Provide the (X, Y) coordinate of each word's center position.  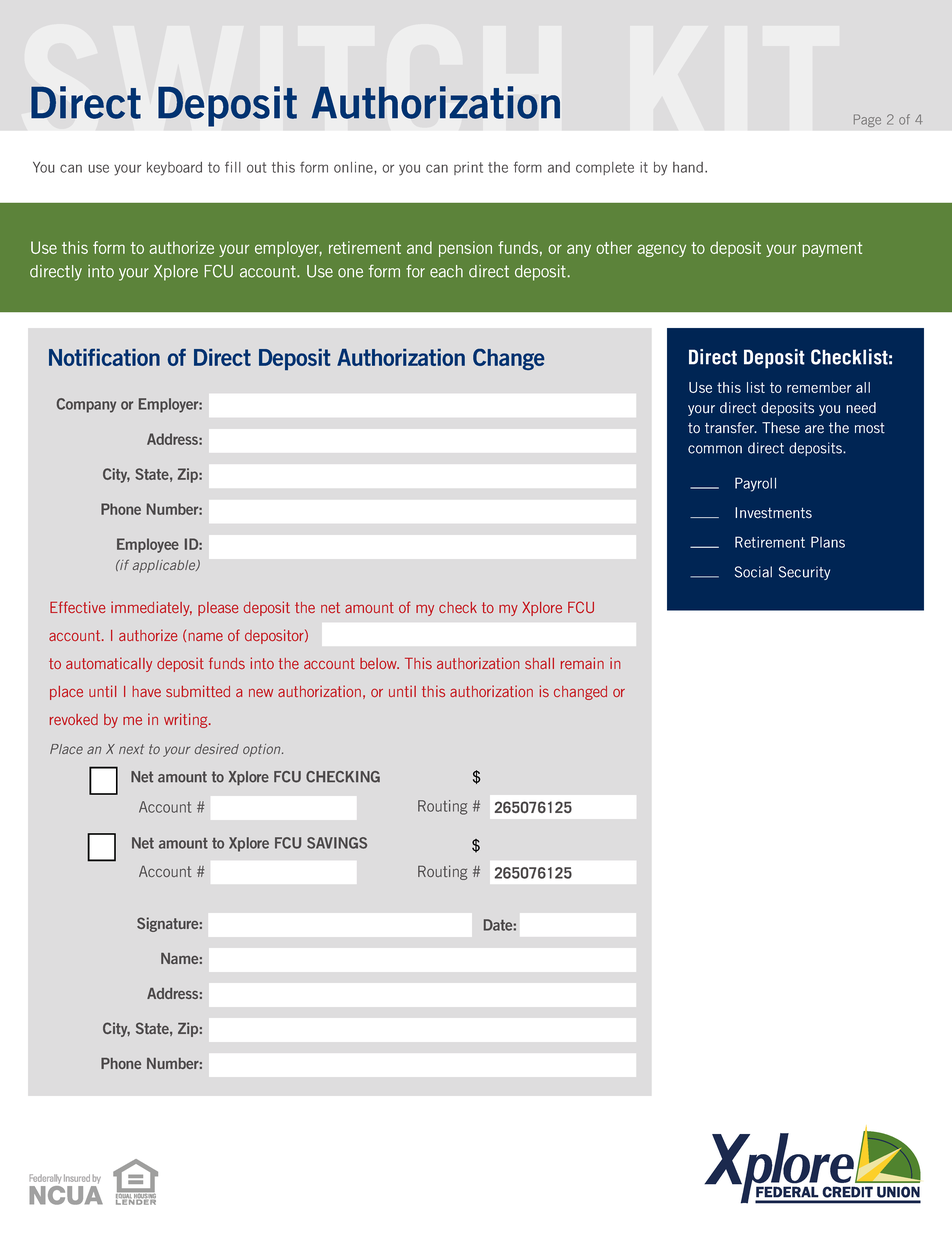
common (715, 449)
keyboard (174, 169)
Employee (148, 545)
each (446, 271)
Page (867, 120)
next (131, 749)
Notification (104, 357)
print (468, 168)
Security (804, 573)
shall (539, 663)
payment (832, 249)
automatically (109, 664)
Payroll (755, 484)
